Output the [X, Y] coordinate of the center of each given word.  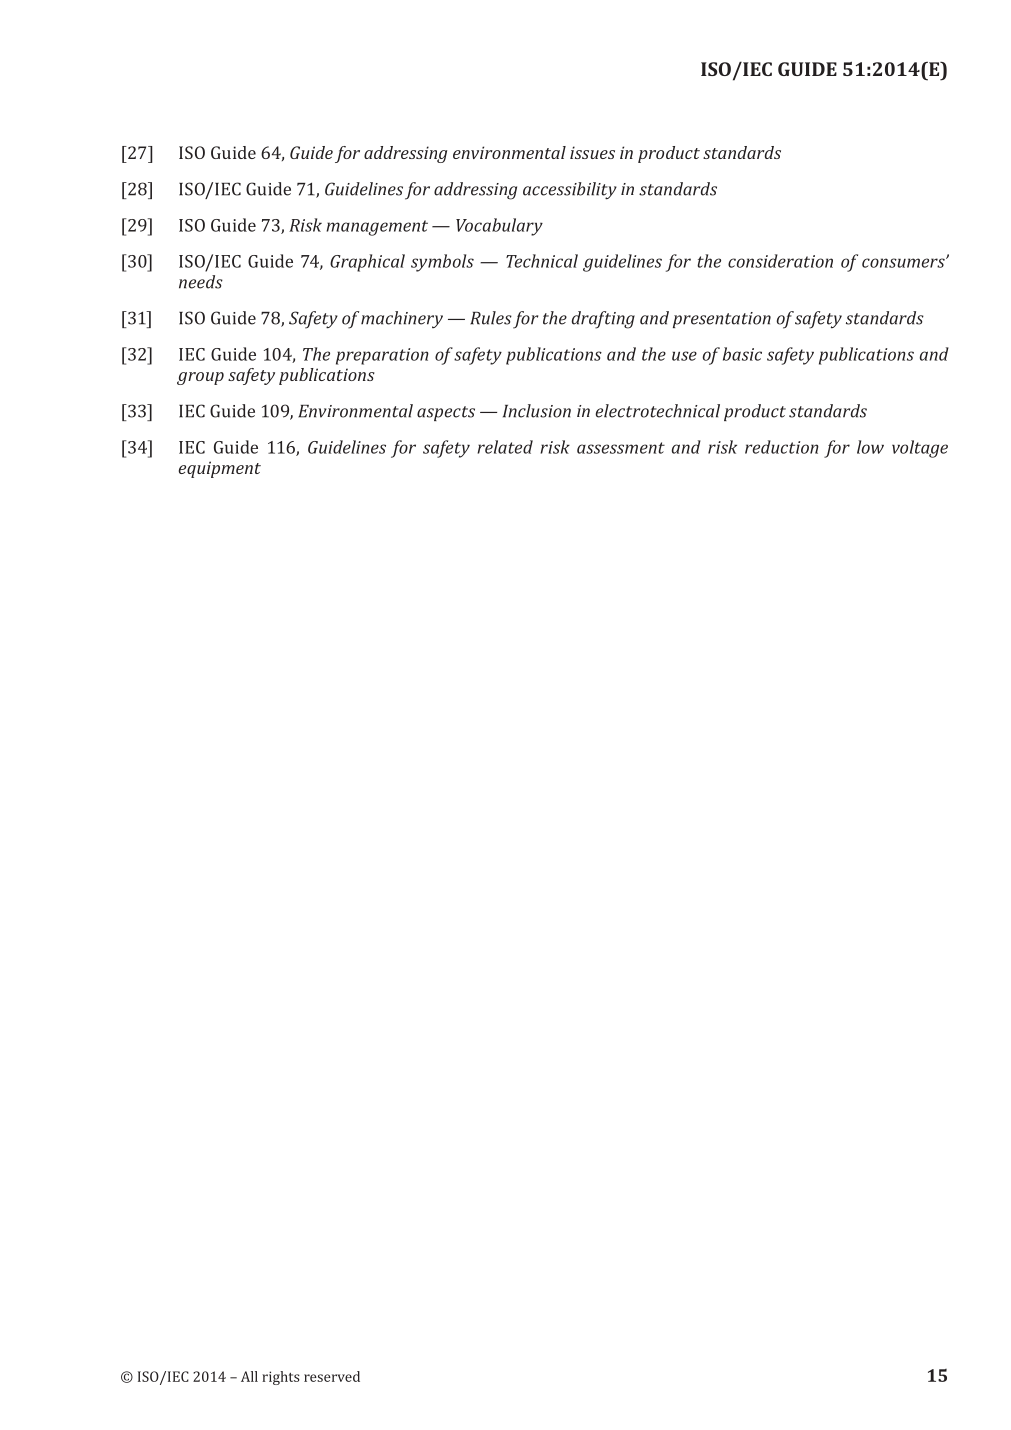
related [505, 447]
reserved [332, 1376]
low [870, 447]
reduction [782, 447]
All [249, 1376]
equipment [220, 469]
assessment [621, 448]
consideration [780, 261]
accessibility [570, 191]
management [377, 228]
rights [281, 1378]
